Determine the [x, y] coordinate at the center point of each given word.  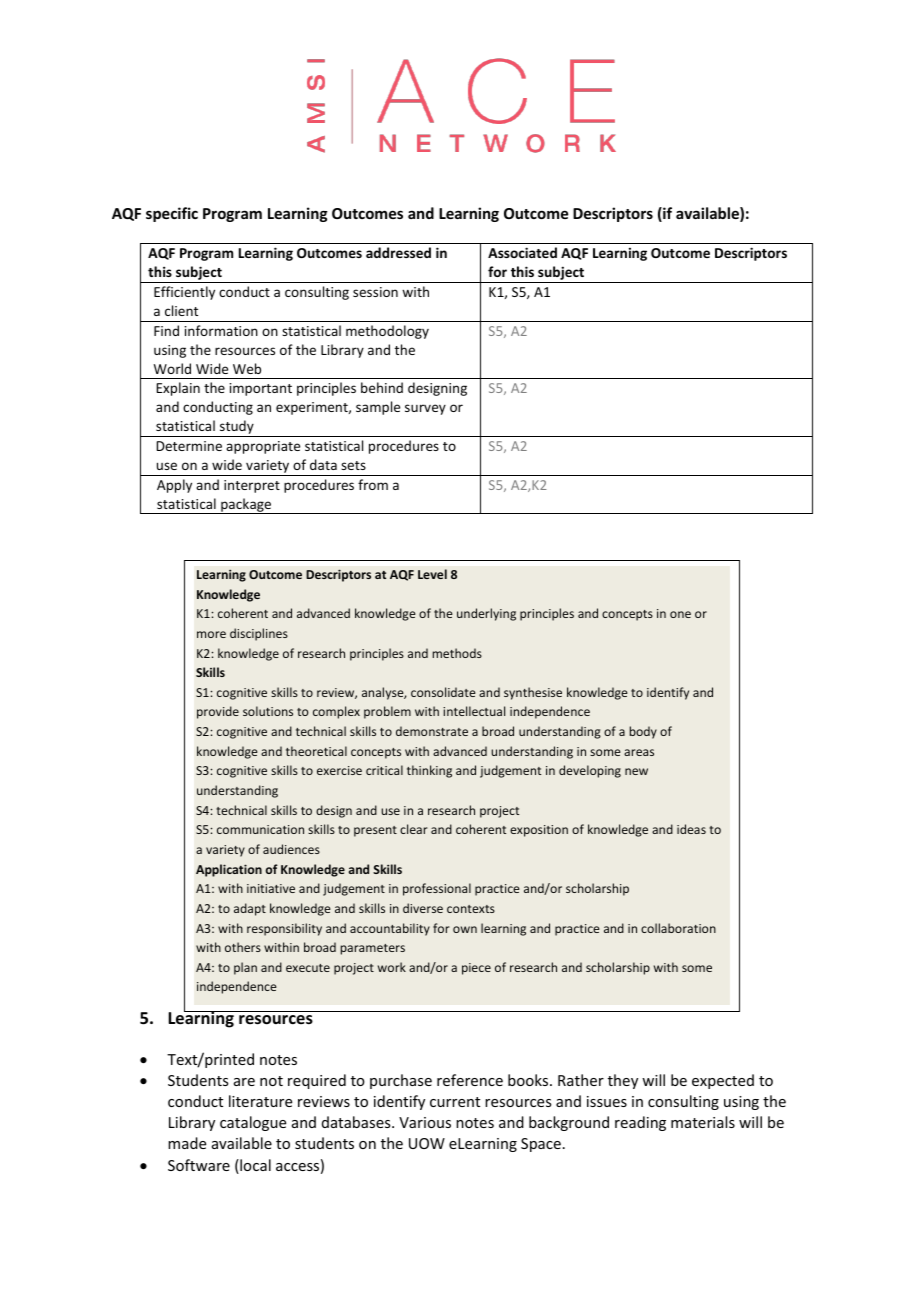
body [643, 732]
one [680, 614]
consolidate [443, 692]
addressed [398, 252]
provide [218, 712]
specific [172, 214]
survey [425, 409]
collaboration [678, 928]
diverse [423, 908]
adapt [250, 909]
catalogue [253, 1123]
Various [425, 1122]
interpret [252, 486]
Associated [522, 252]
